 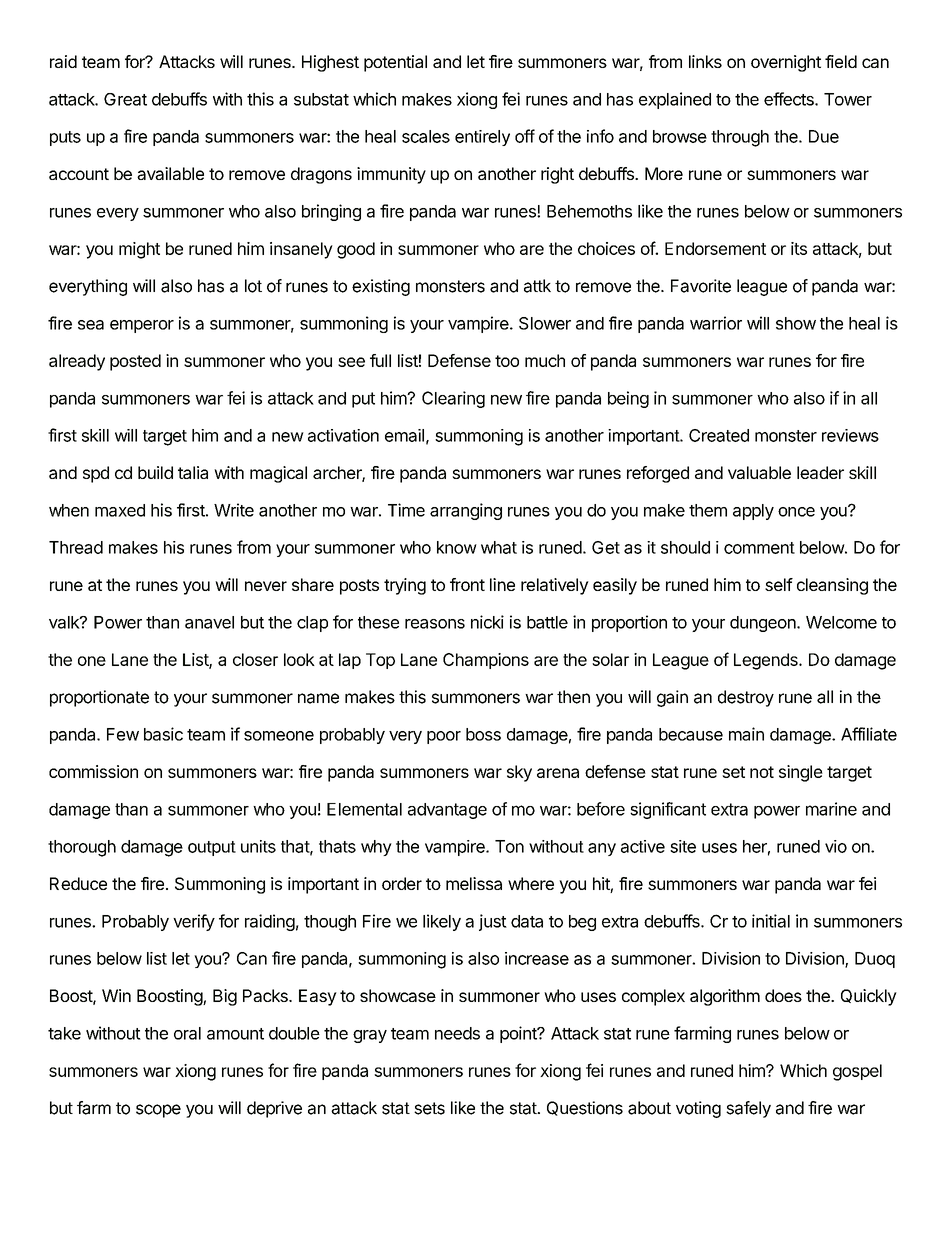 I want to click on basic, so click(x=163, y=734).
